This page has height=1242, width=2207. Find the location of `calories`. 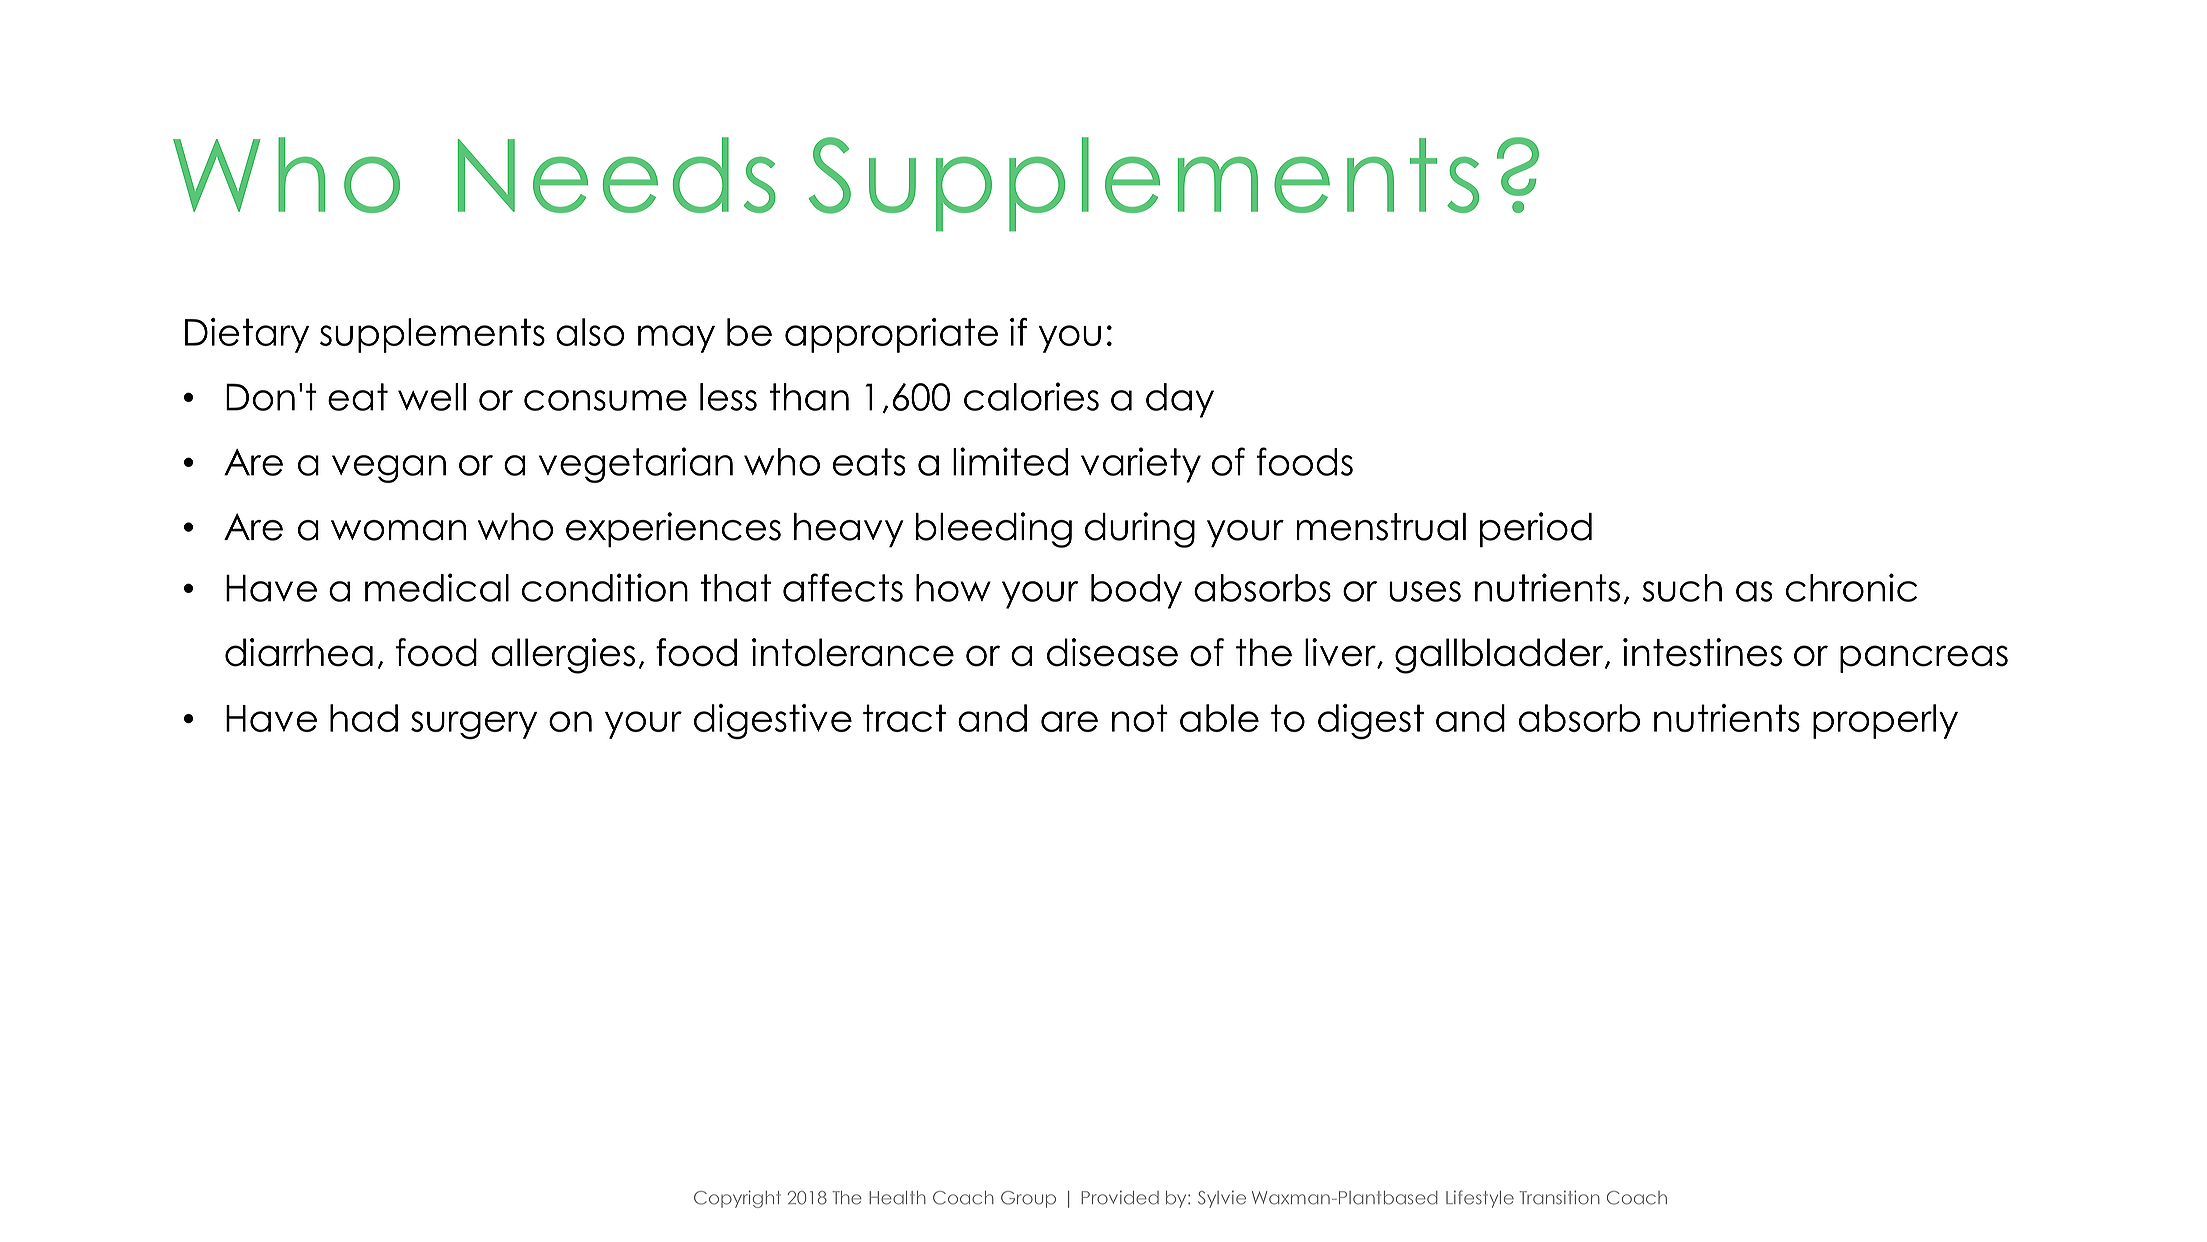

calories is located at coordinates (1031, 396).
